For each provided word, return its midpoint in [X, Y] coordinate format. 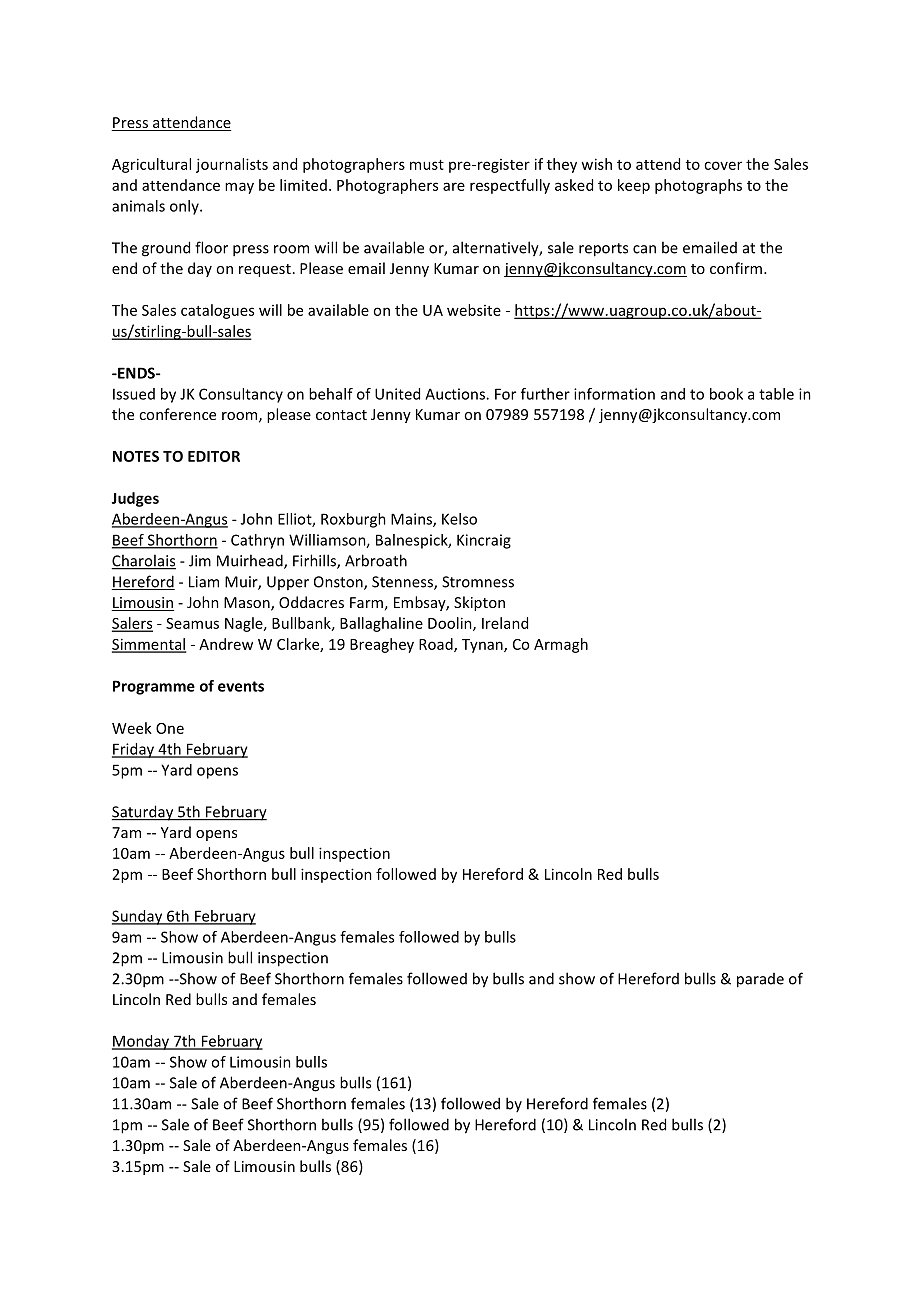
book [726, 394]
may [239, 188]
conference [177, 414]
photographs [698, 186]
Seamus [192, 623]
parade [760, 980]
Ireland [505, 623]
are [454, 186]
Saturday [144, 813]
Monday [141, 1042]
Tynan [483, 646]
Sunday [138, 917]
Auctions [456, 394]
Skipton [479, 603]
